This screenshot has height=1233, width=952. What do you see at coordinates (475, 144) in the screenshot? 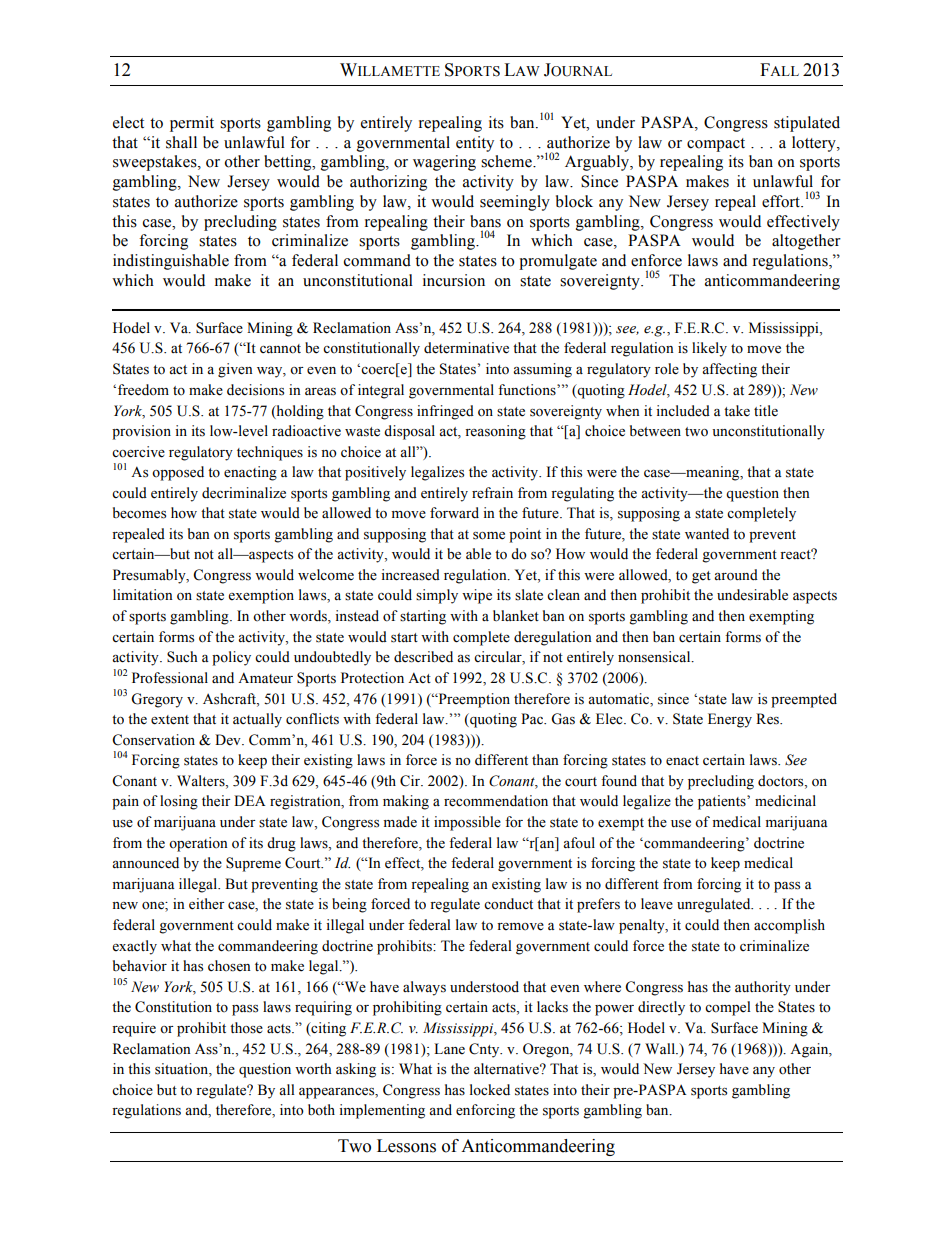
I see `entity` at bounding box center [475, 144].
